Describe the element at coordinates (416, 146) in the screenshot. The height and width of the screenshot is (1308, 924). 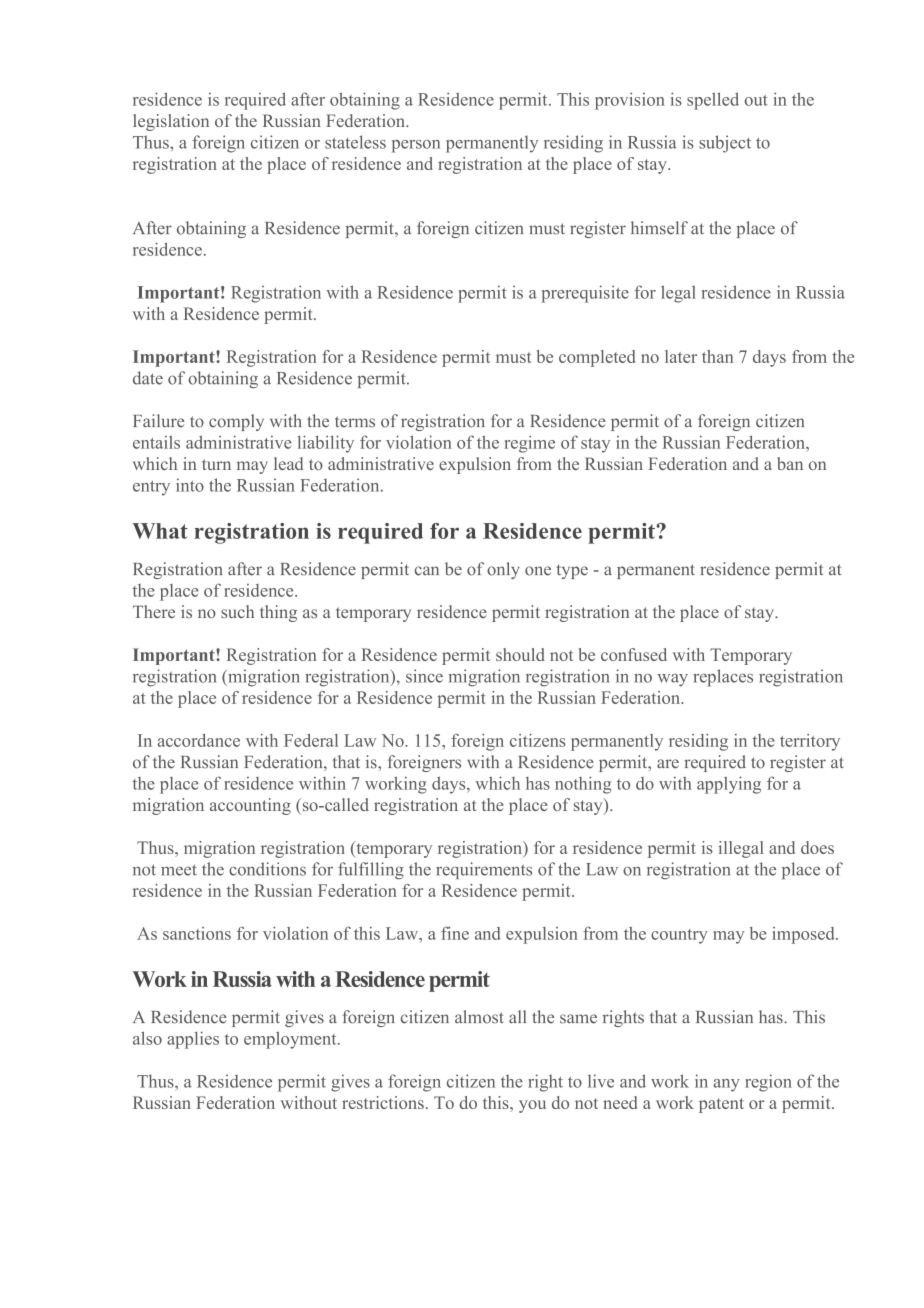
I see `person` at that location.
